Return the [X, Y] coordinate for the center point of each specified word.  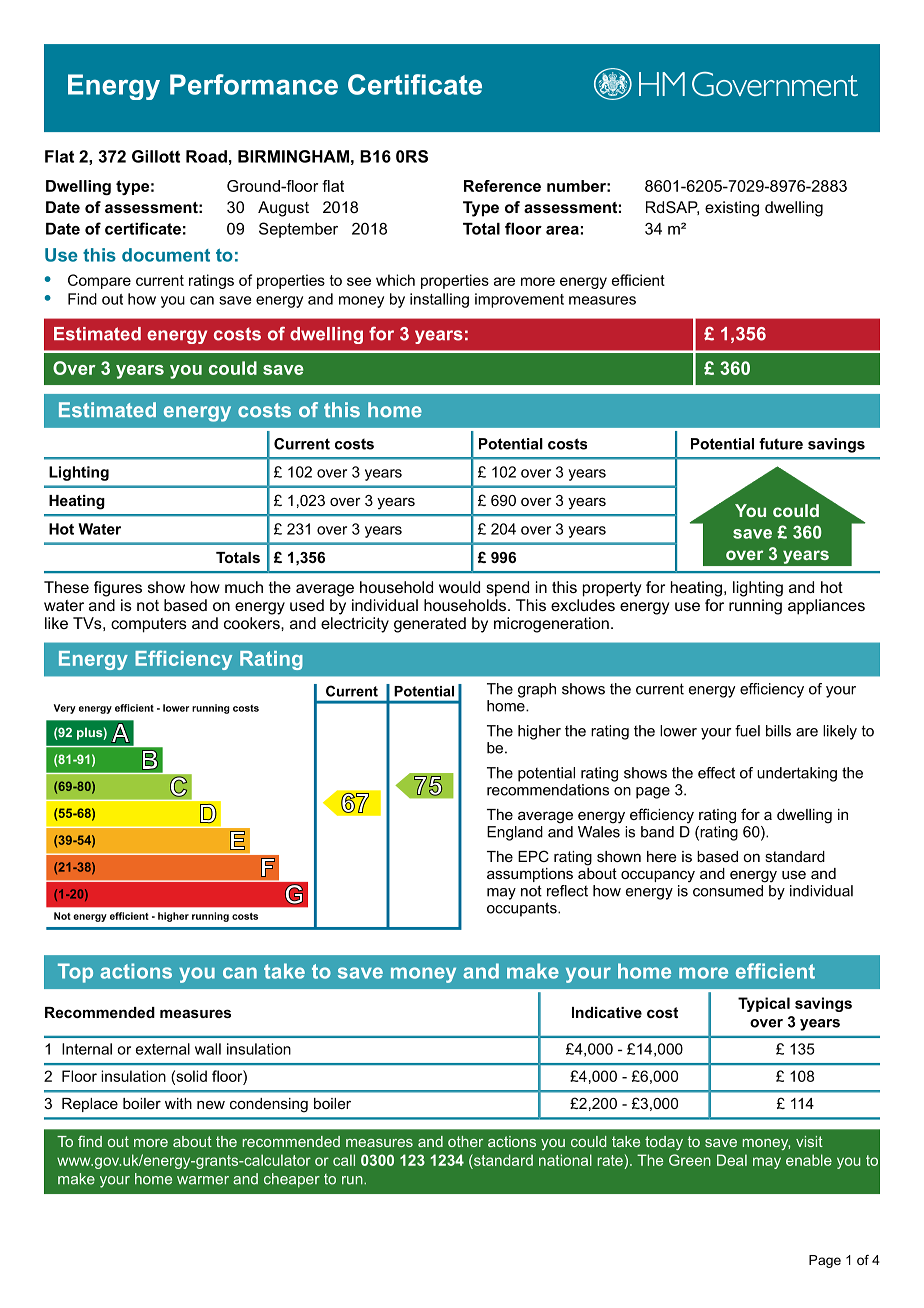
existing [732, 209]
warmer [203, 1180]
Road [206, 156]
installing [439, 300]
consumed [729, 889]
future [781, 444]
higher [539, 732]
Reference [502, 186]
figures [118, 589]
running [755, 607]
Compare [99, 281]
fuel [747, 731]
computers [149, 625]
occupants [523, 909]
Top [75, 973]
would [459, 587]
